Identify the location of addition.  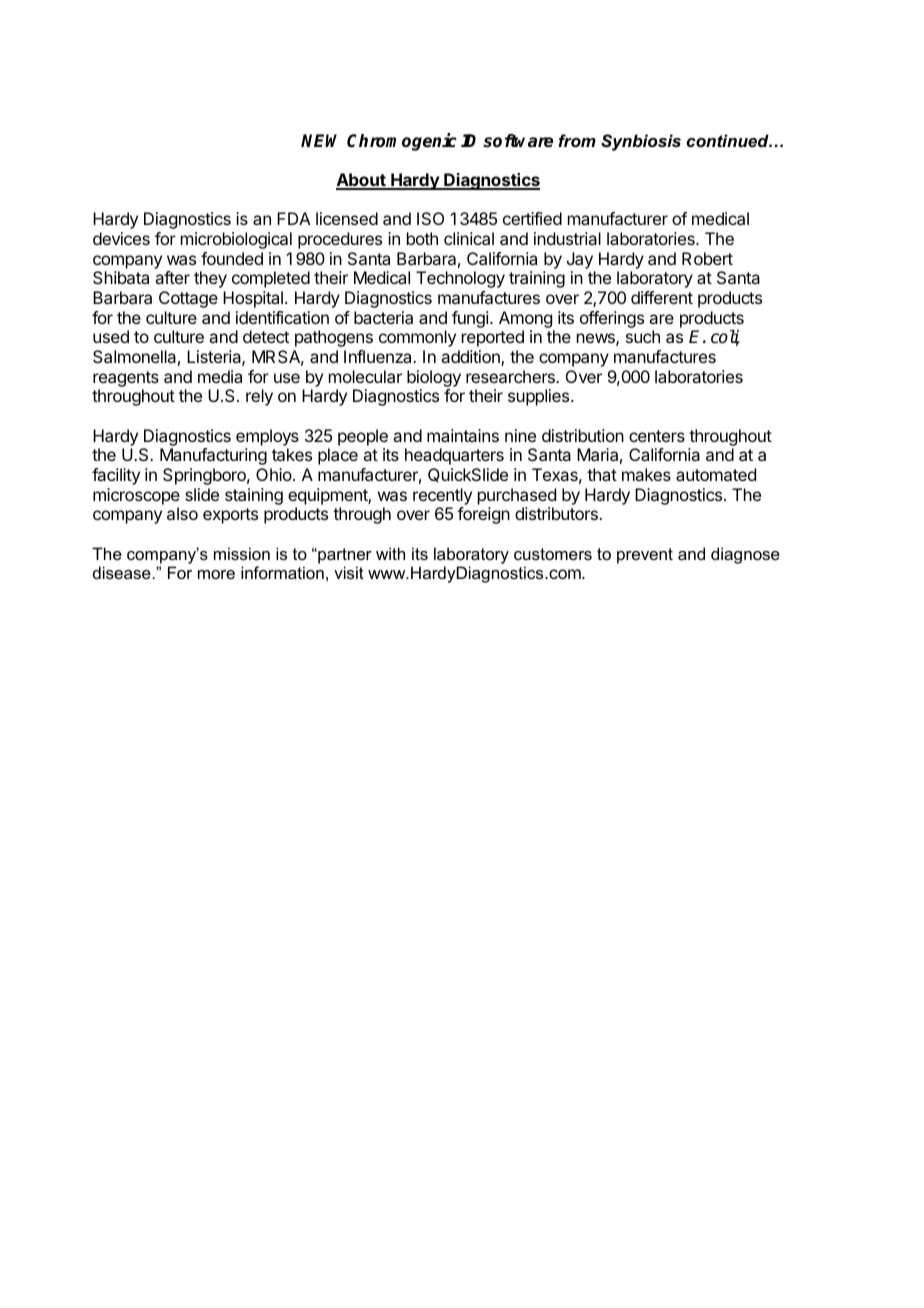
(471, 358).
